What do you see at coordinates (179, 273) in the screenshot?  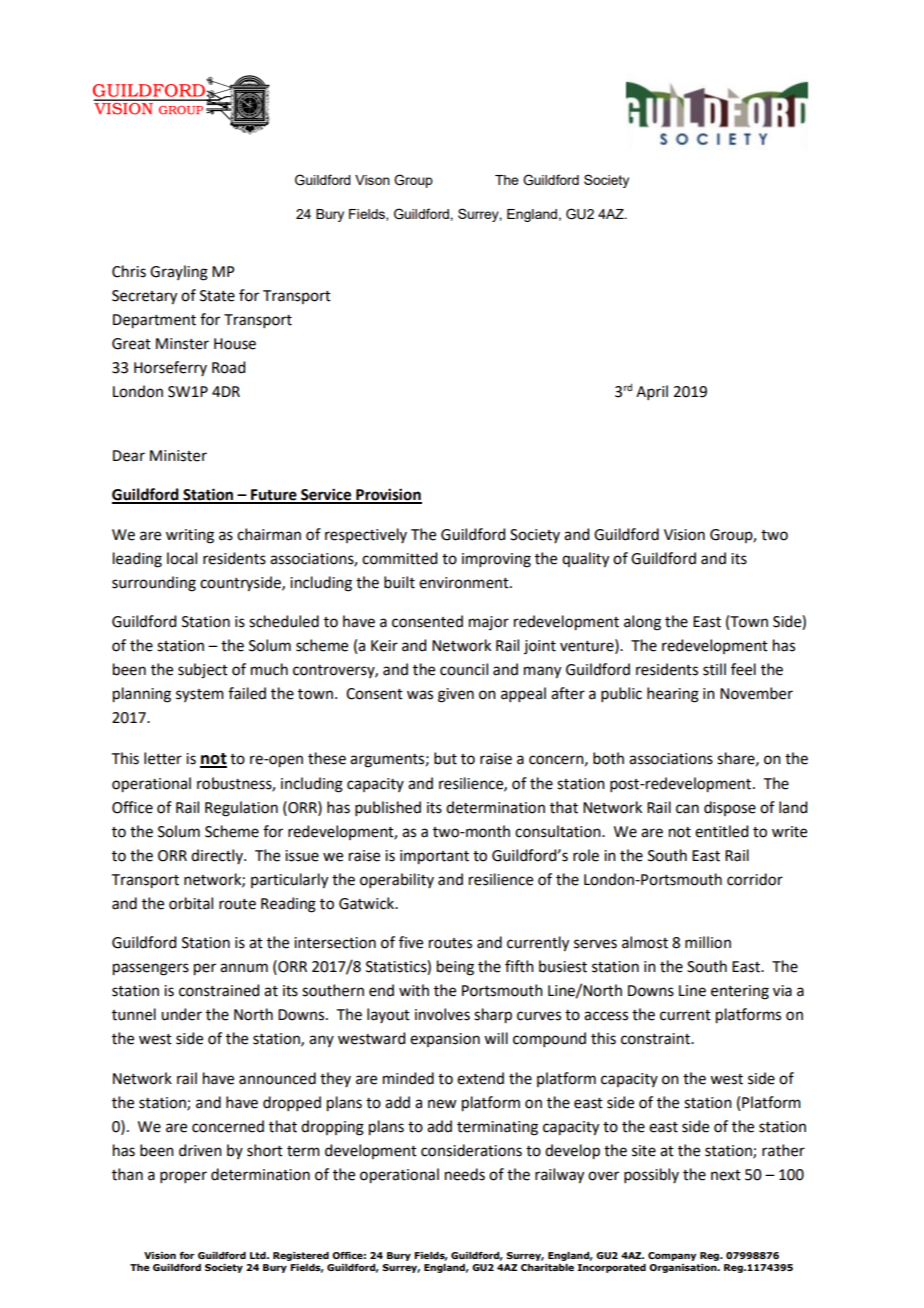 I see `Grayling` at bounding box center [179, 273].
